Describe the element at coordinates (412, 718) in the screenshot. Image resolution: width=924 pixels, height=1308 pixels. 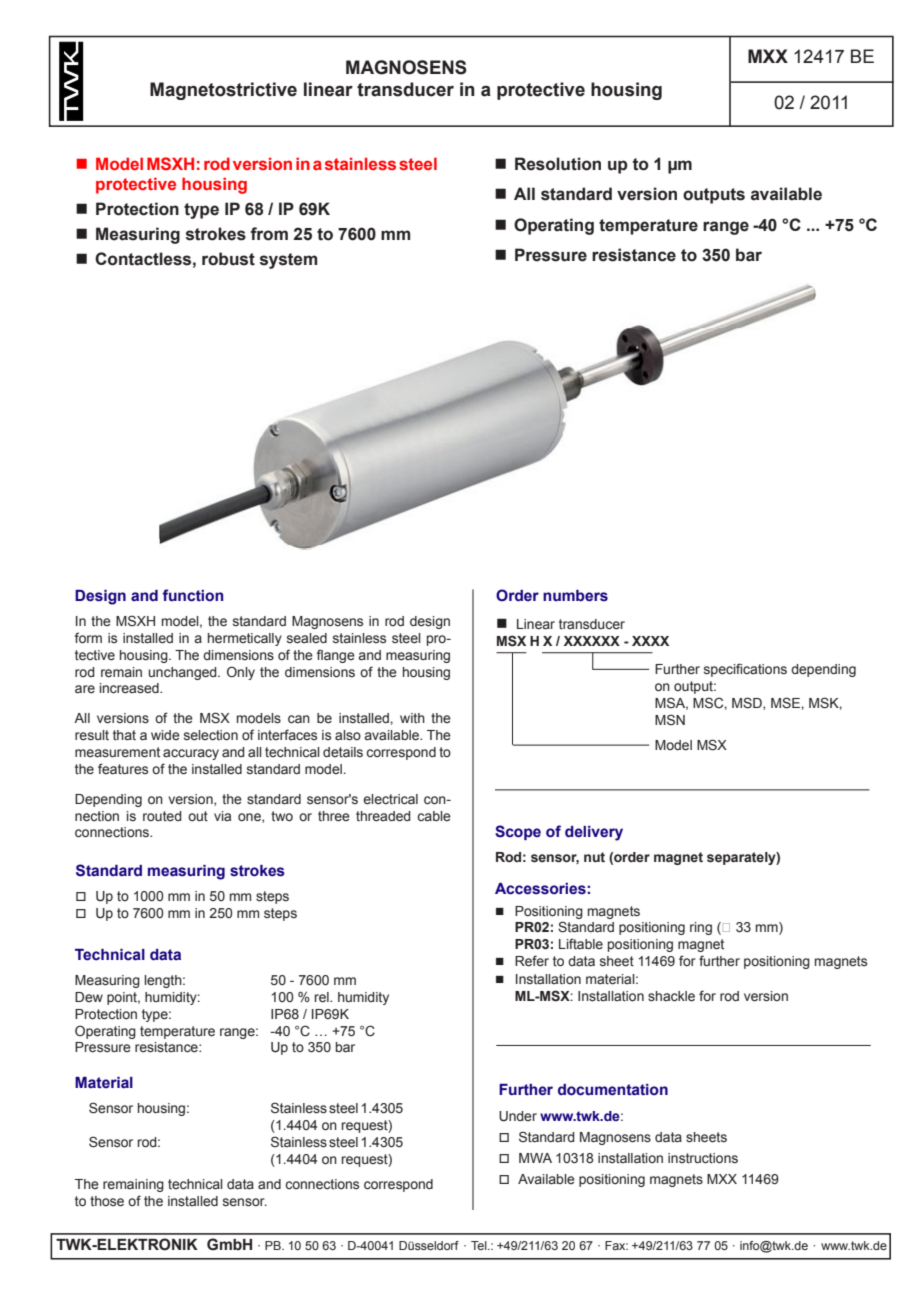
I see `with` at that location.
